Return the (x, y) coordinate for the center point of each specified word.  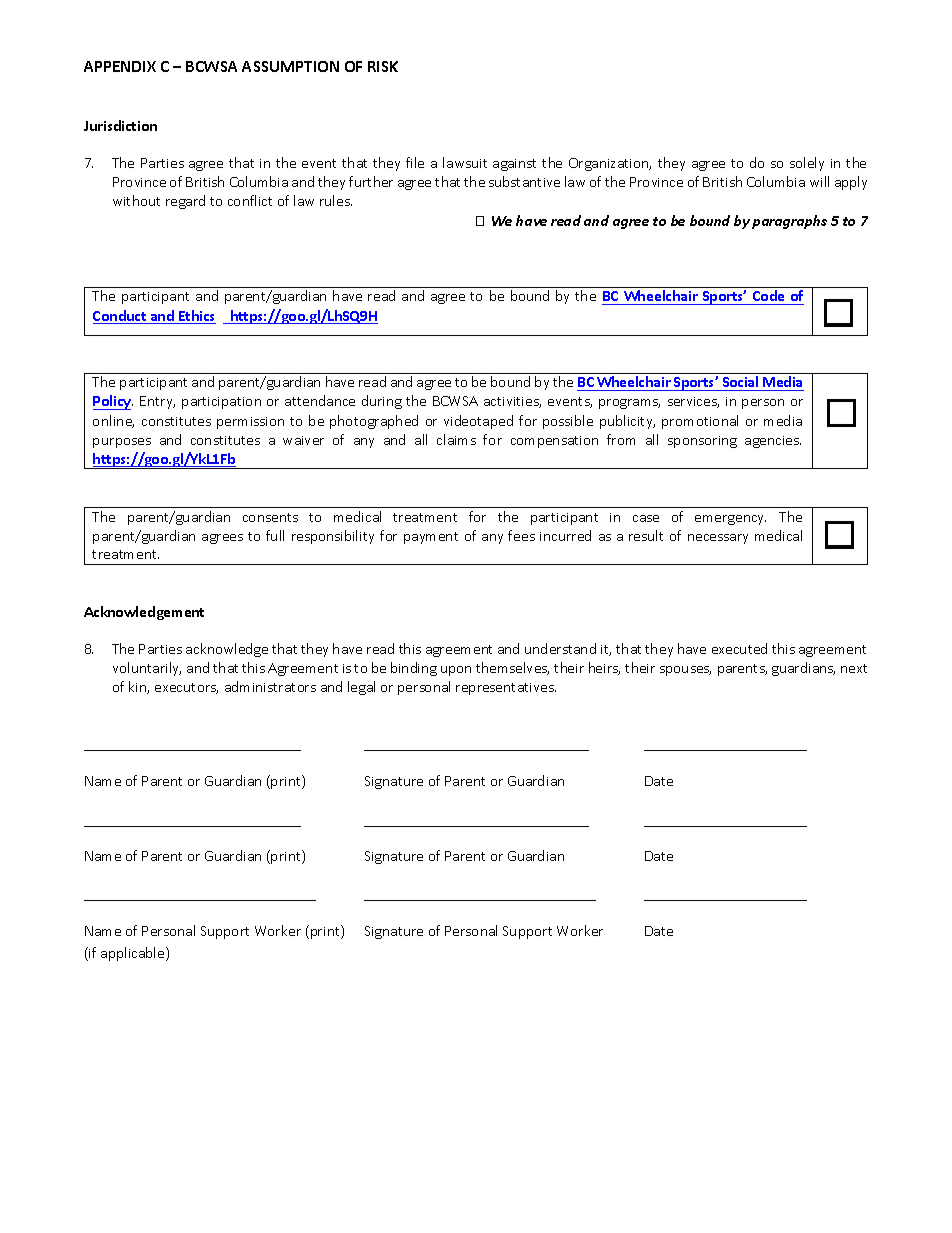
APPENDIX (120, 66)
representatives (506, 689)
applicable (134, 954)
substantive (524, 181)
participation (221, 403)
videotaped (478, 422)
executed (739, 648)
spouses (685, 671)
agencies (773, 442)
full (275, 535)
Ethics (196, 317)
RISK (383, 66)
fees (521, 535)
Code (769, 297)
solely (807, 164)
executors (186, 688)
